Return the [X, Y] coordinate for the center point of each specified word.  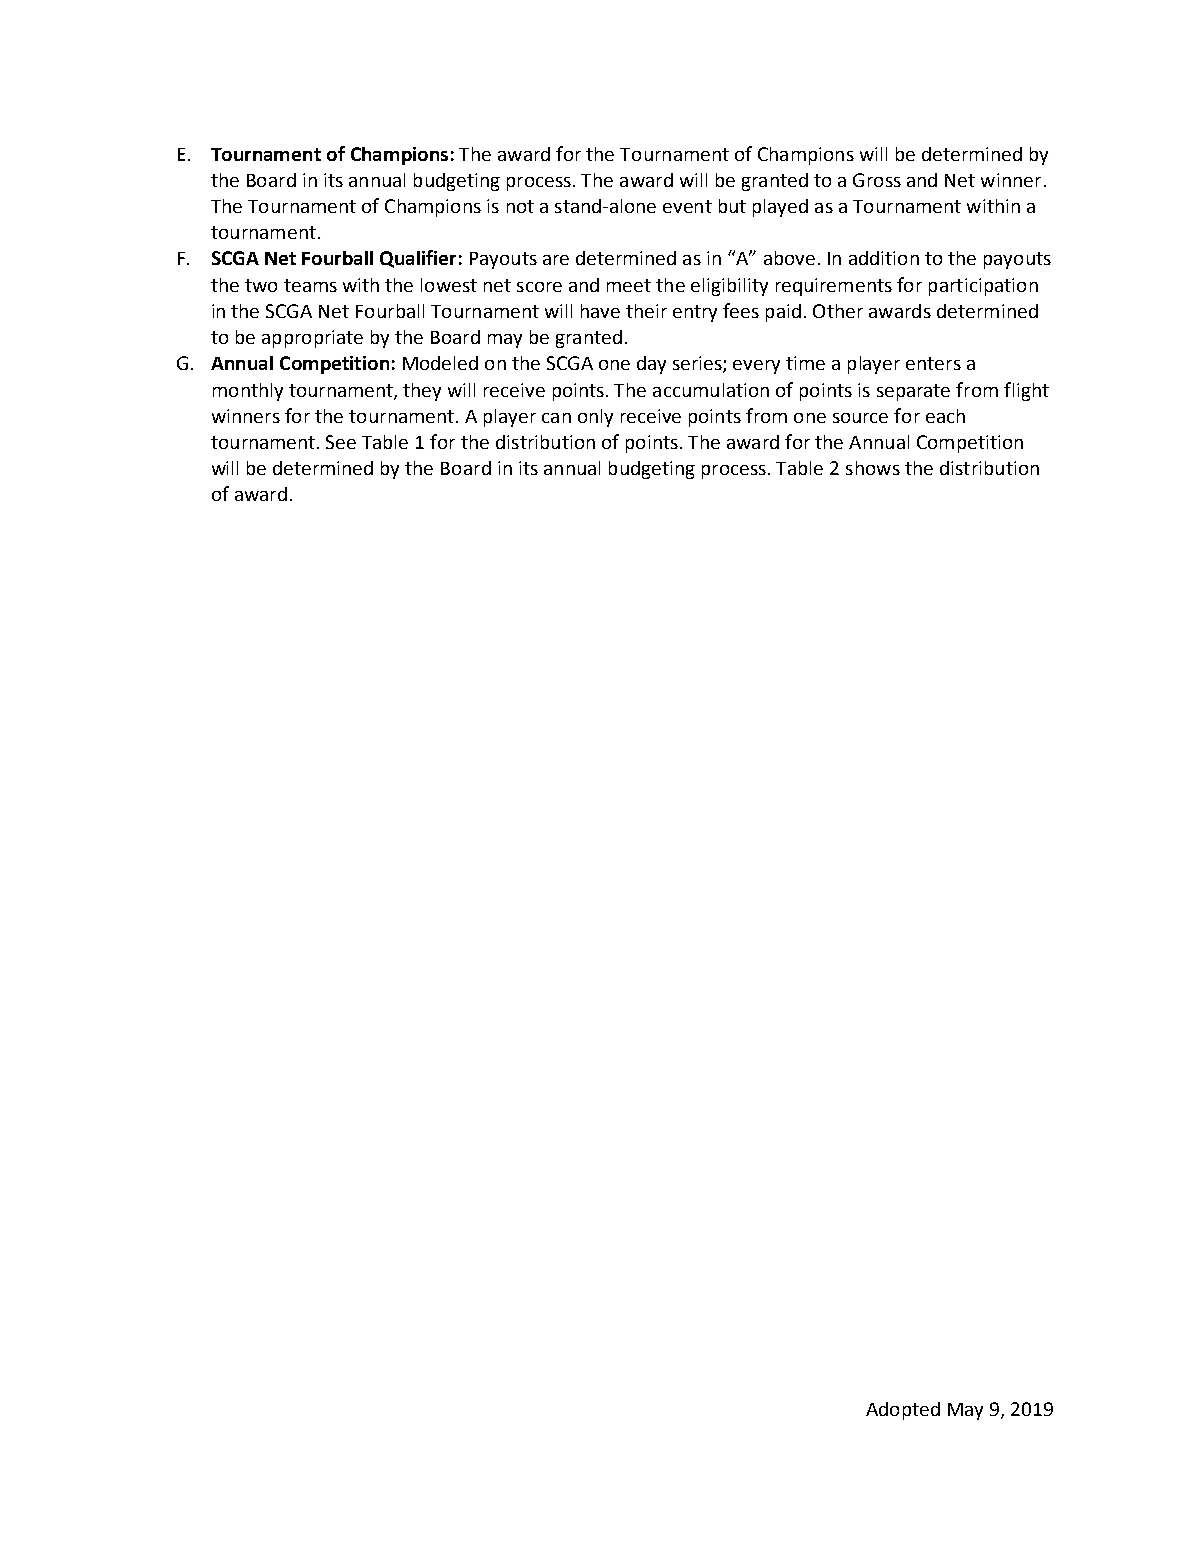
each [945, 416]
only [595, 418]
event [687, 206]
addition [884, 258]
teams [310, 285]
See [341, 442]
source [860, 418]
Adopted [903, 1411]
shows [873, 468]
